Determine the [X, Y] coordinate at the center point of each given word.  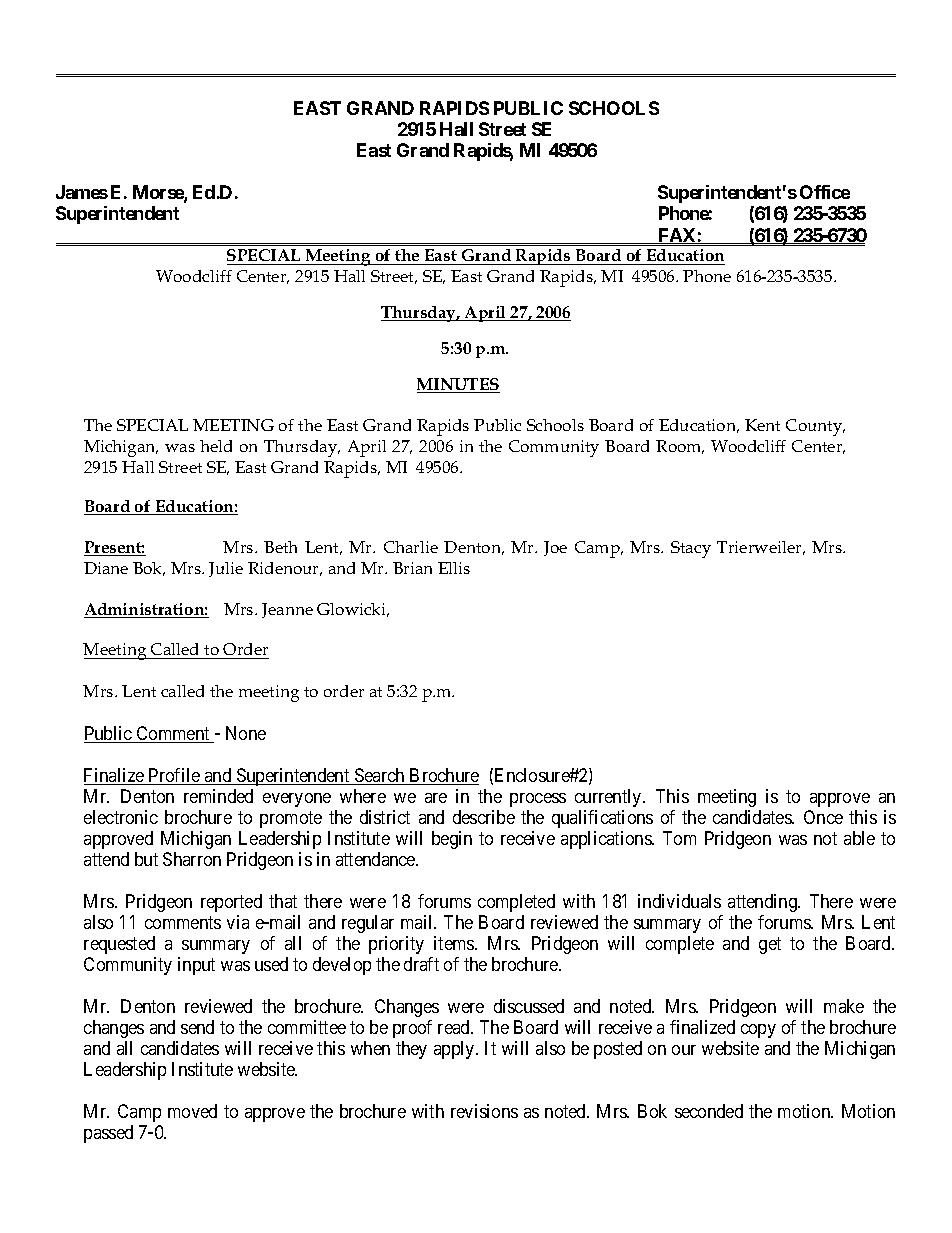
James [82, 192]
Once [823, 817]
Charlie [411, 547]
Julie [226, 569]
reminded [218, 796]
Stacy [691, 549]
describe [484, 817]
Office [825, 192]
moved [192, 1111]
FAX [677, 236]
